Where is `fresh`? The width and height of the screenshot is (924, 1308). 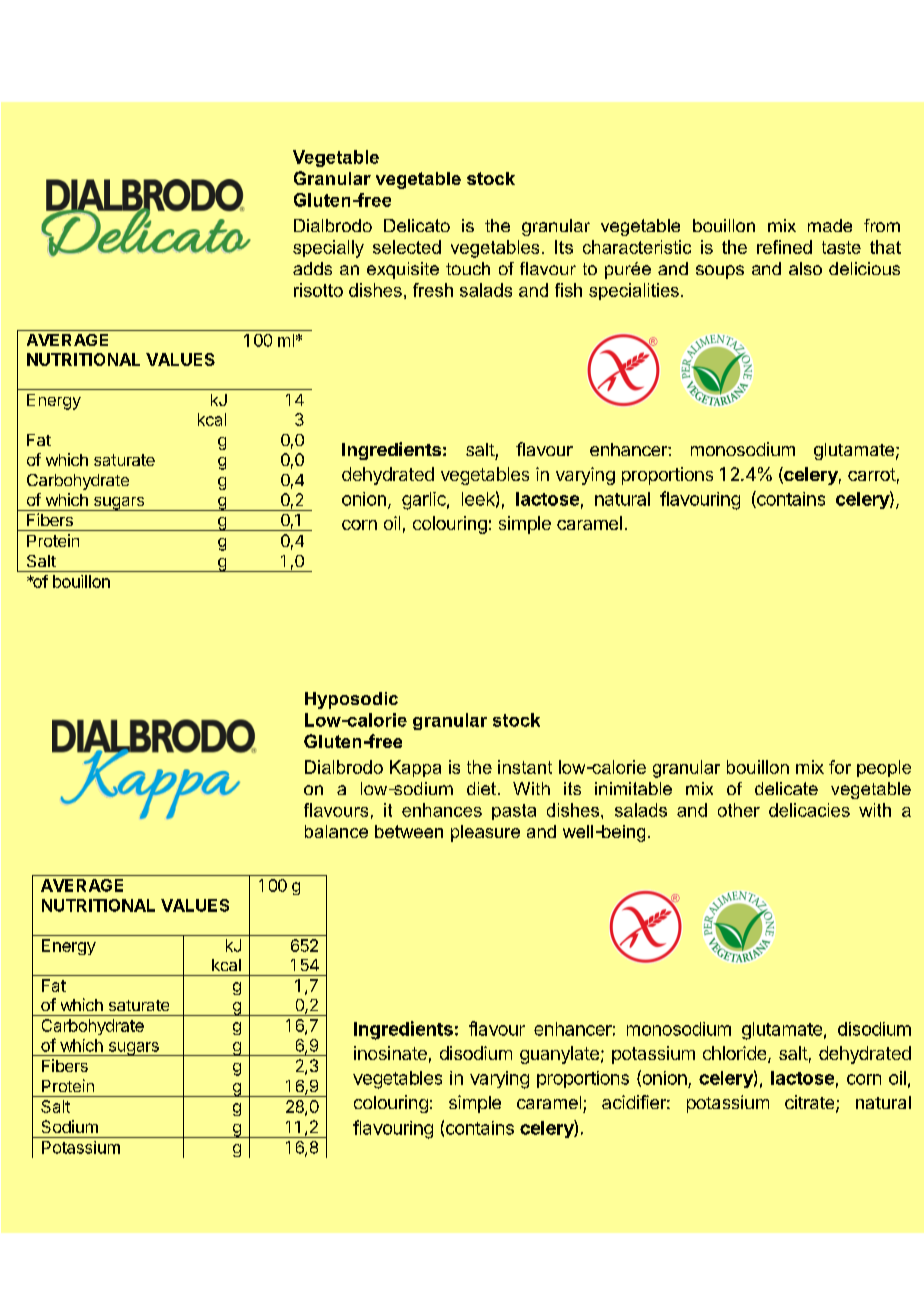
fresh is located at coordinates (433, 290).
